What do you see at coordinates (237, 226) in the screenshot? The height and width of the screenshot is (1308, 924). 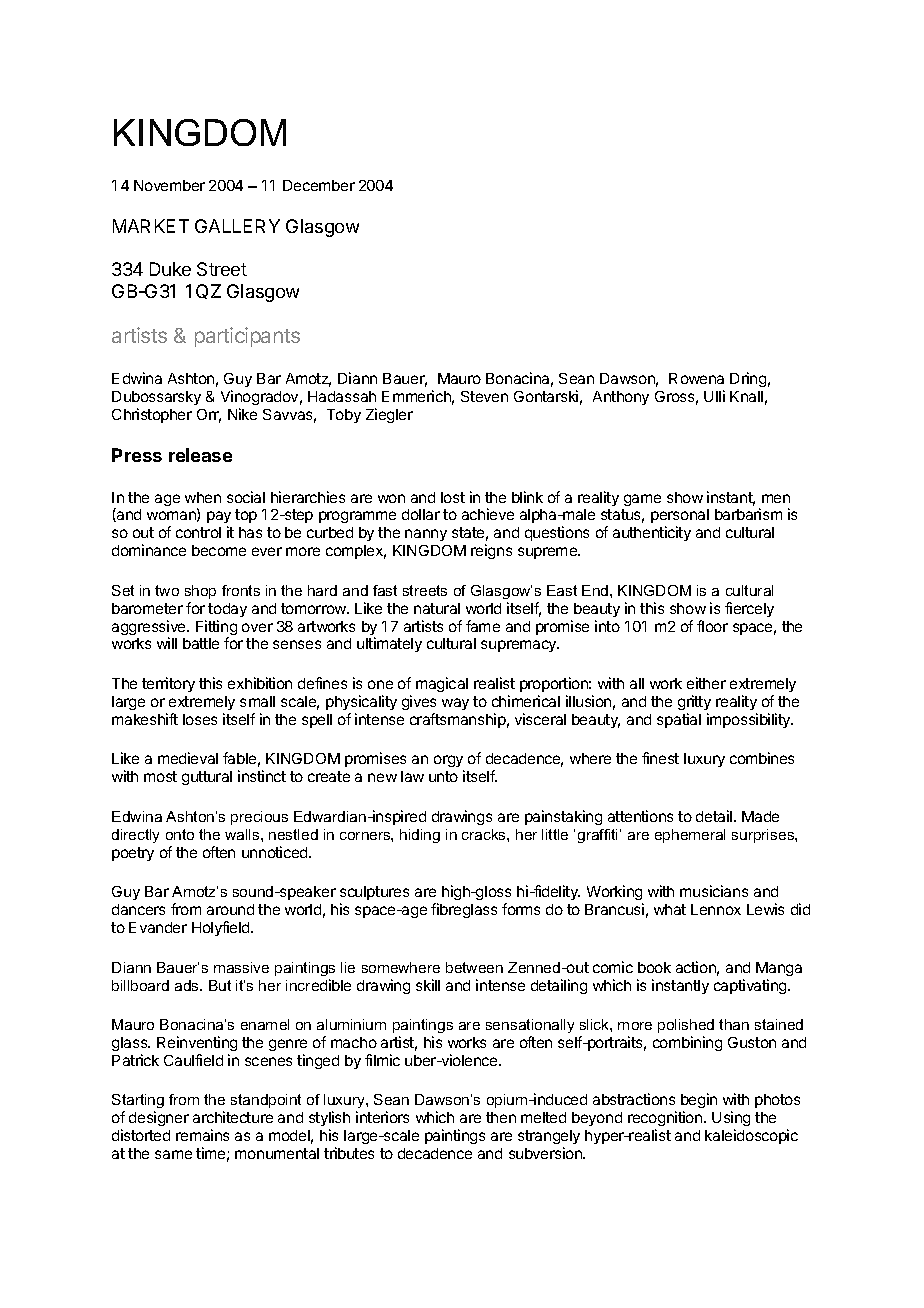 I see `GALLERY` at bounding box center [237, 226].
